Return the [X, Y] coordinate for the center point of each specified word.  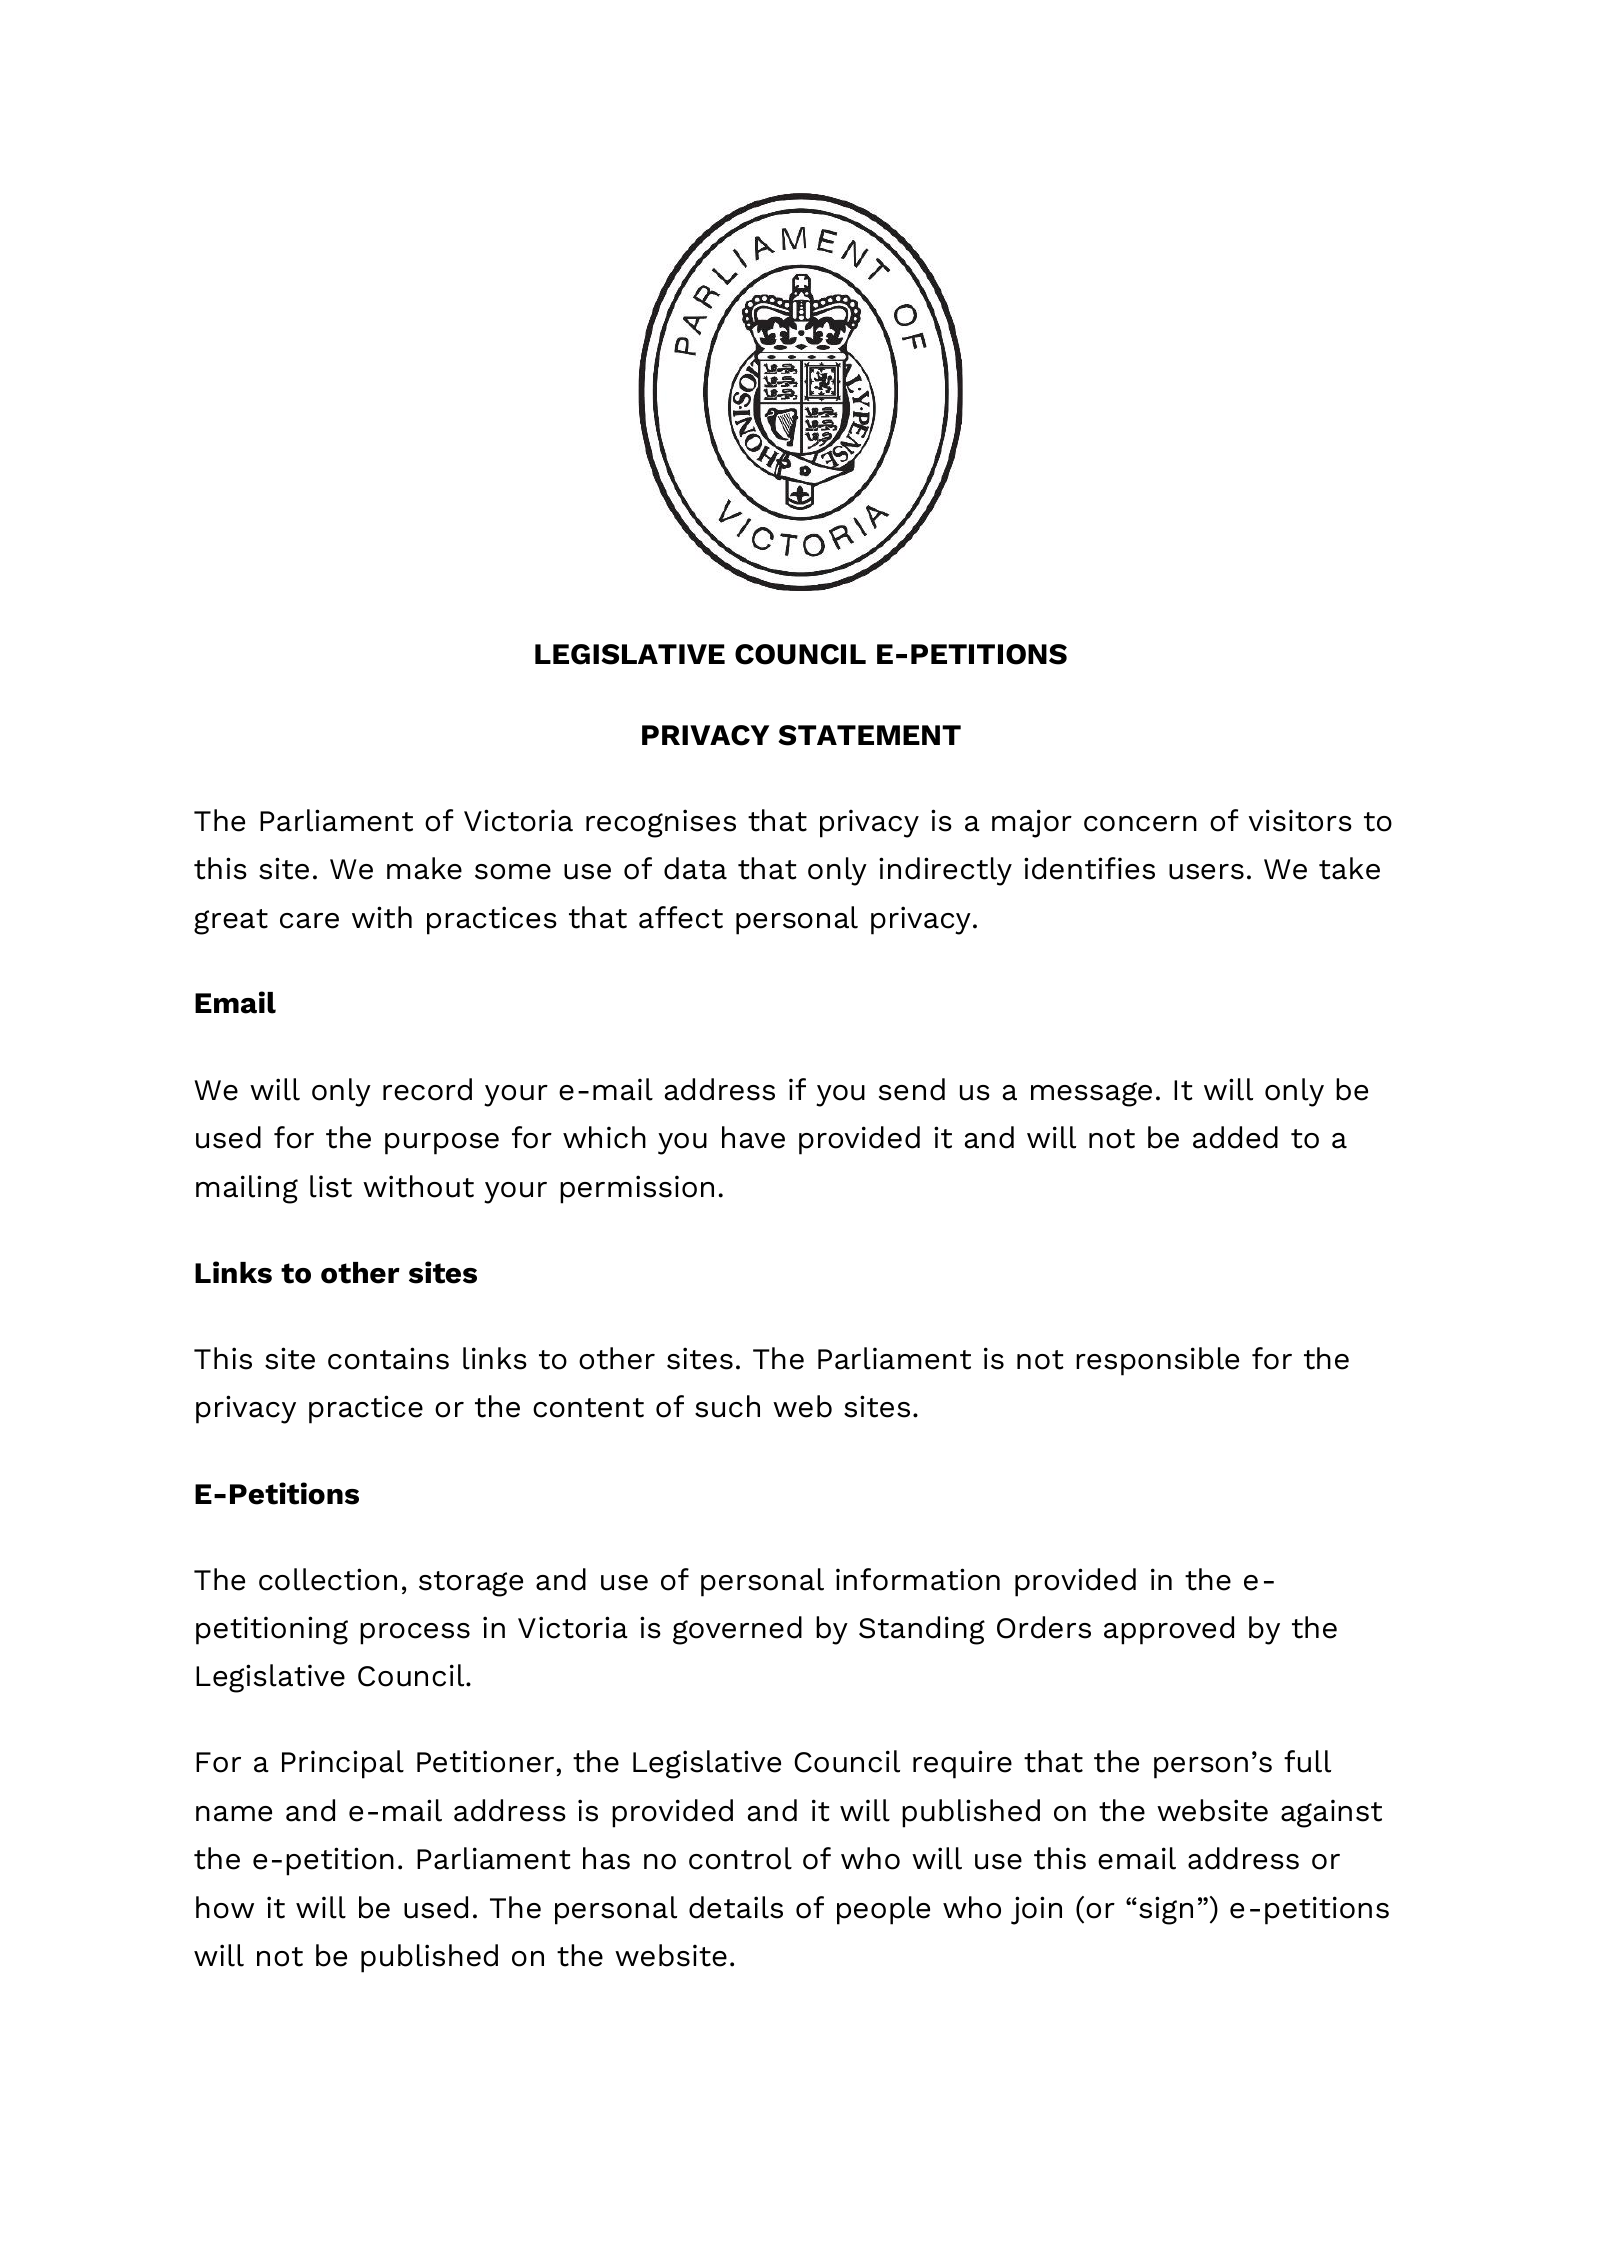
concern [1140, 824]
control [740, 1858]
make [424, 868]
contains [388, 1358]
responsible [1157, 1361]
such [727, 1406]
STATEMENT [869, 735]
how [225, 1907]
